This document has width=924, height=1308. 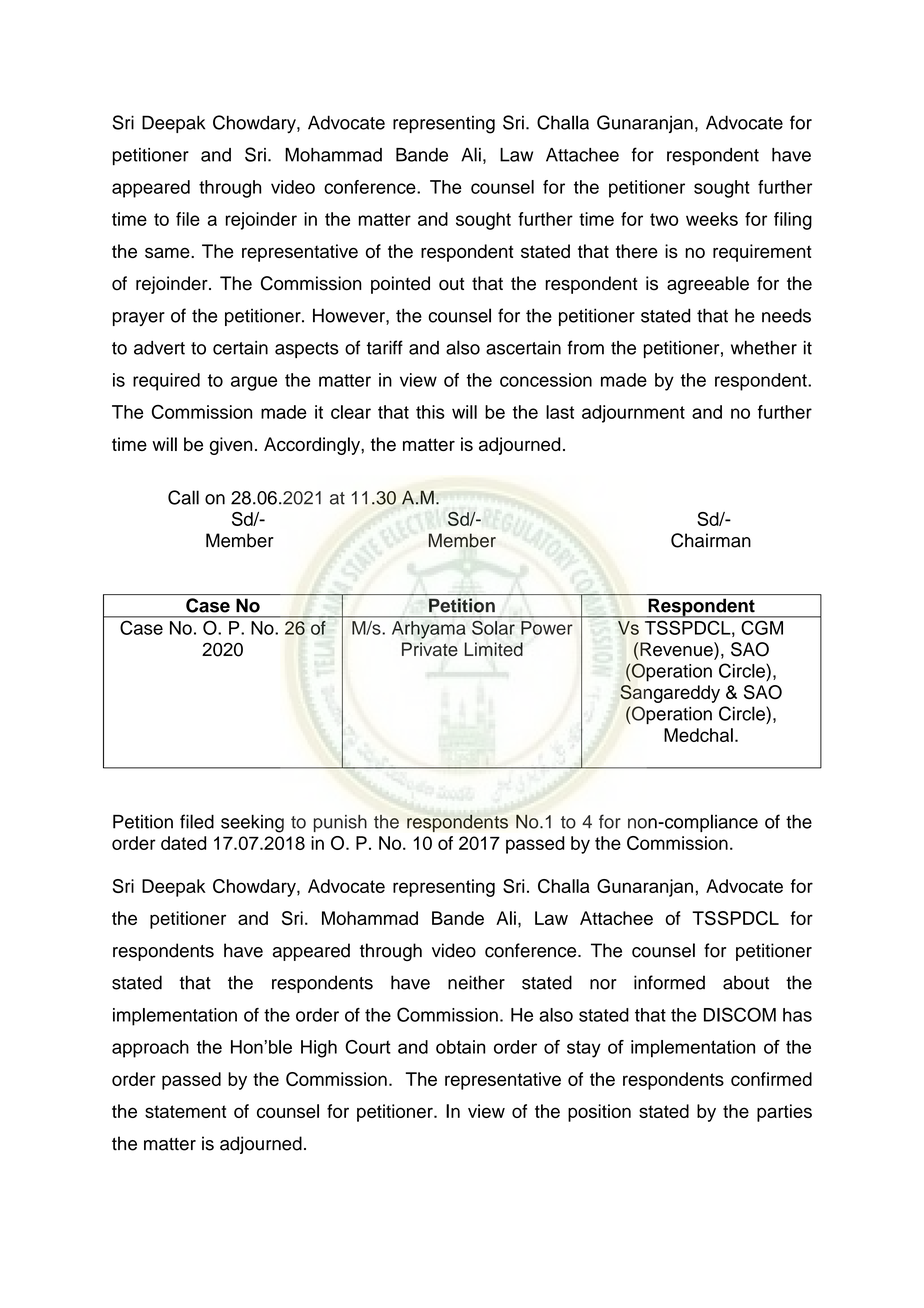 I want to click on weeks, so click(x=712, y=219).
